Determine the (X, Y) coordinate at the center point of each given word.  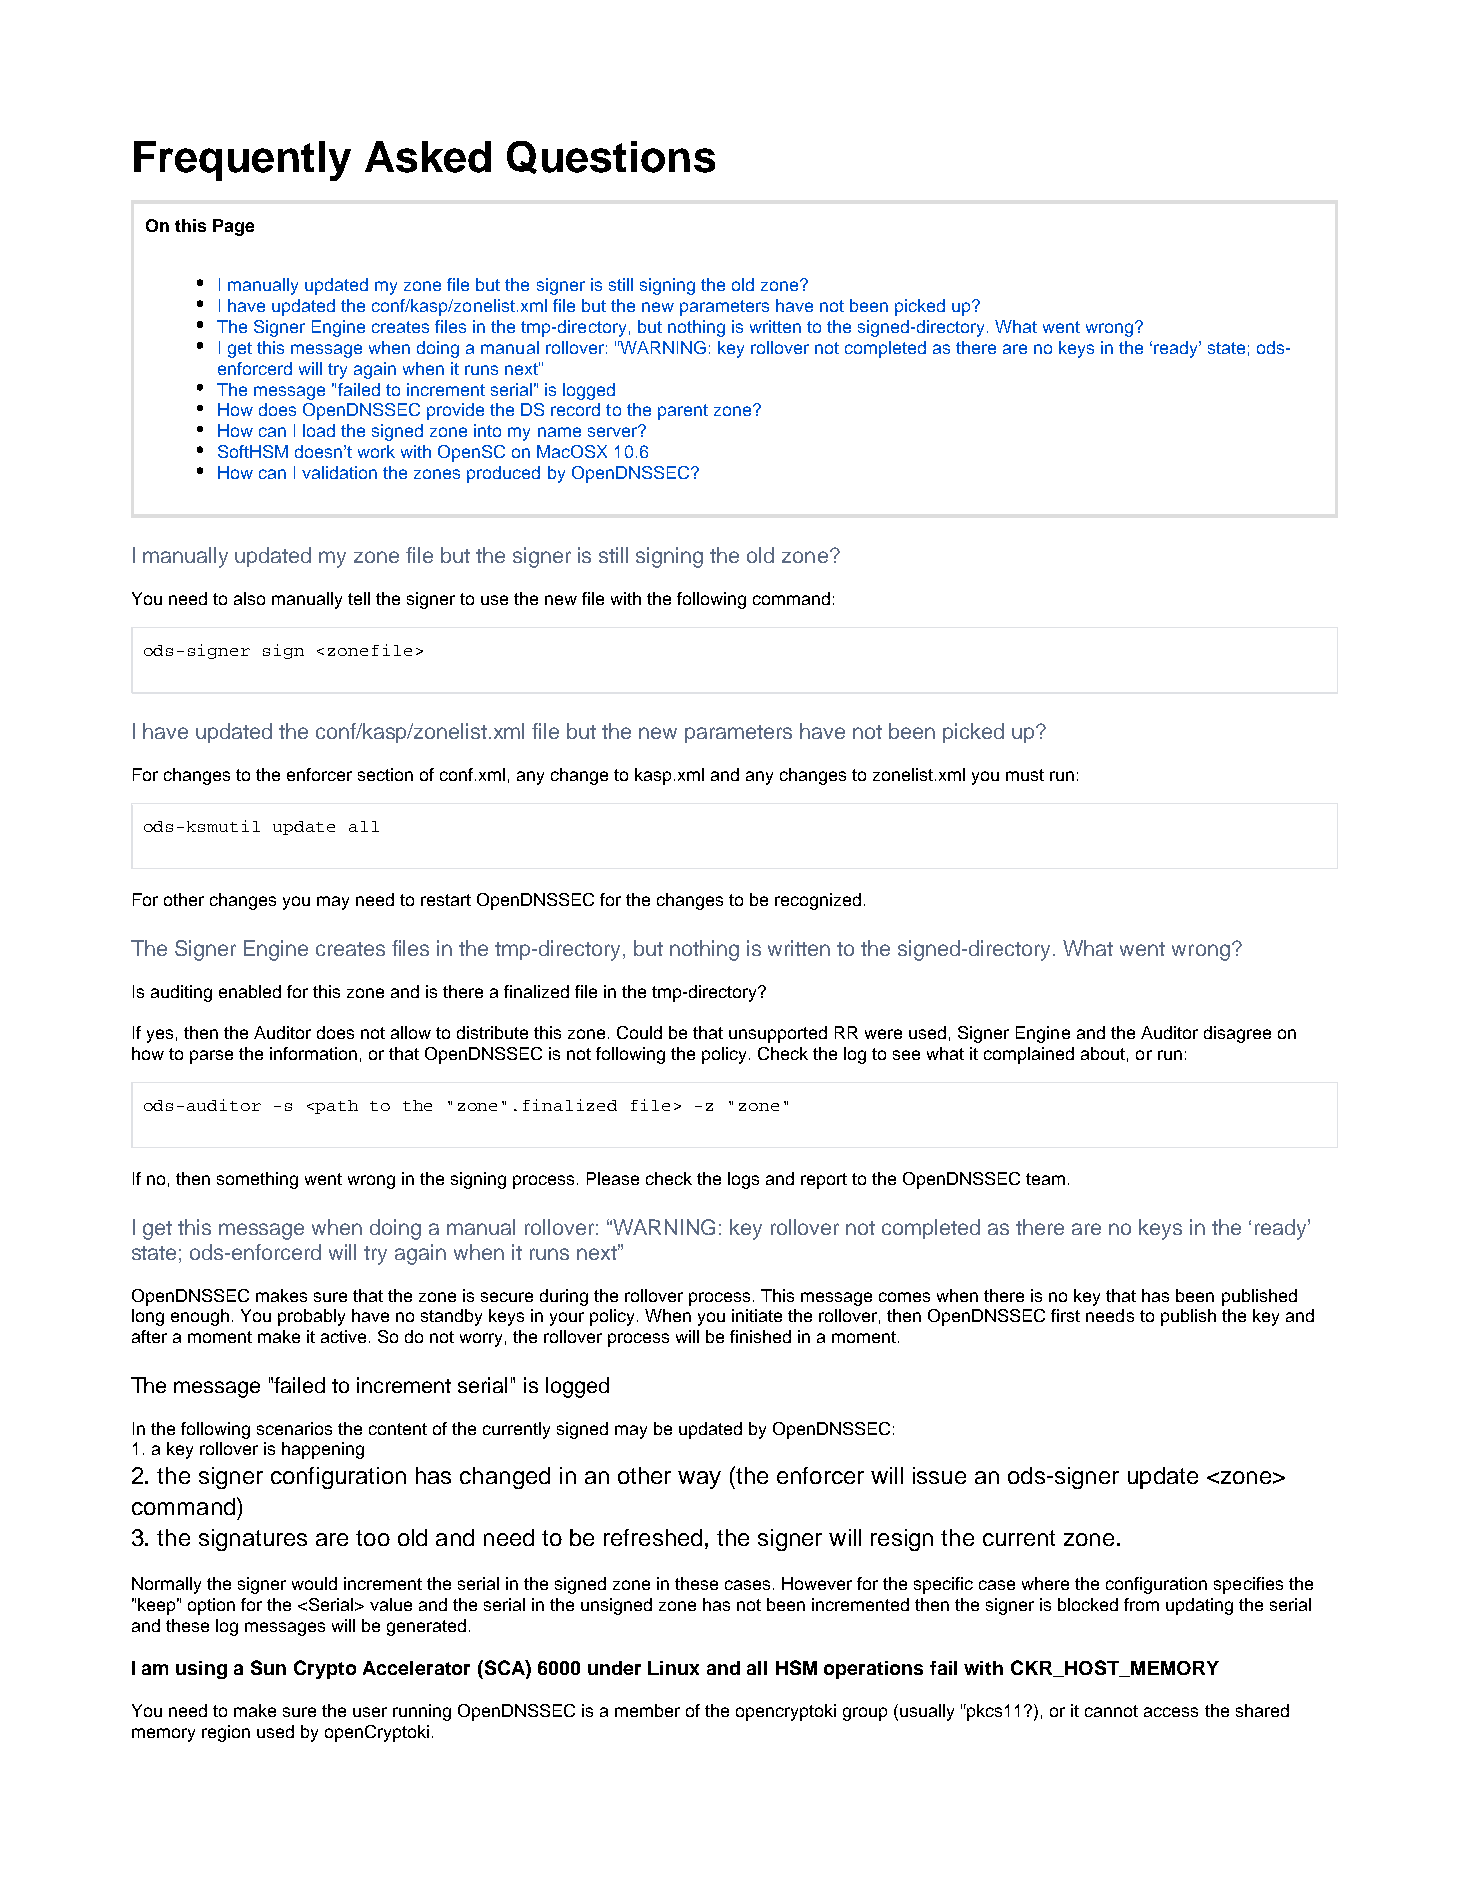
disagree (1237, 1034)
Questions (611, 157)
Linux (673, 1668)
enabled (250, 991)
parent (683, 412)
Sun (268, 1667)
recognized (818, 901)
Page (233, 227)
